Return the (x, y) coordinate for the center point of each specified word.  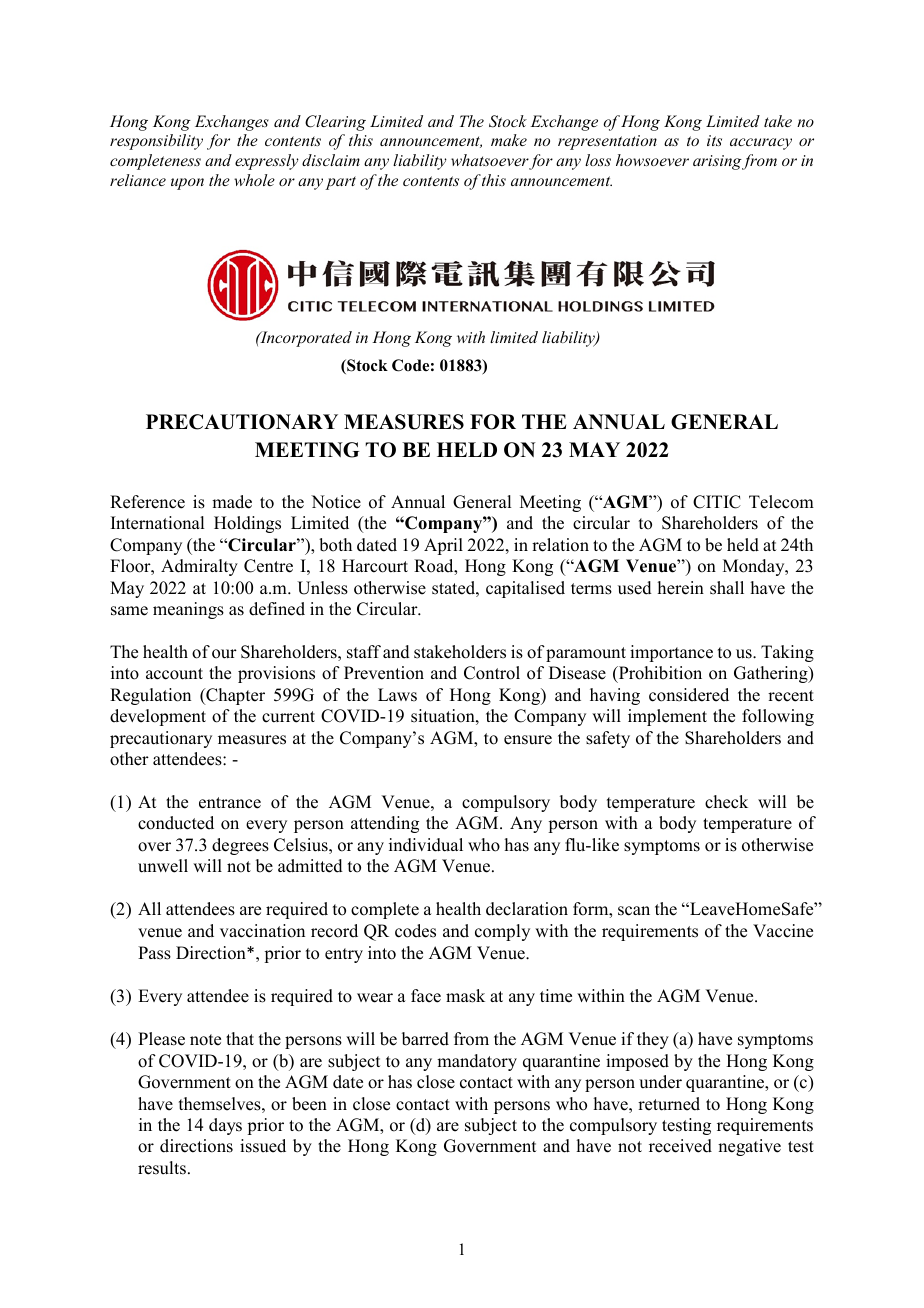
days (225, 1126)
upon (187, 184)
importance (671, 653)
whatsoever (490, 160)
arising (717, 162)
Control (492, 673)
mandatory (477, 1062)
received (680, 1146)
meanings (188, 610)
